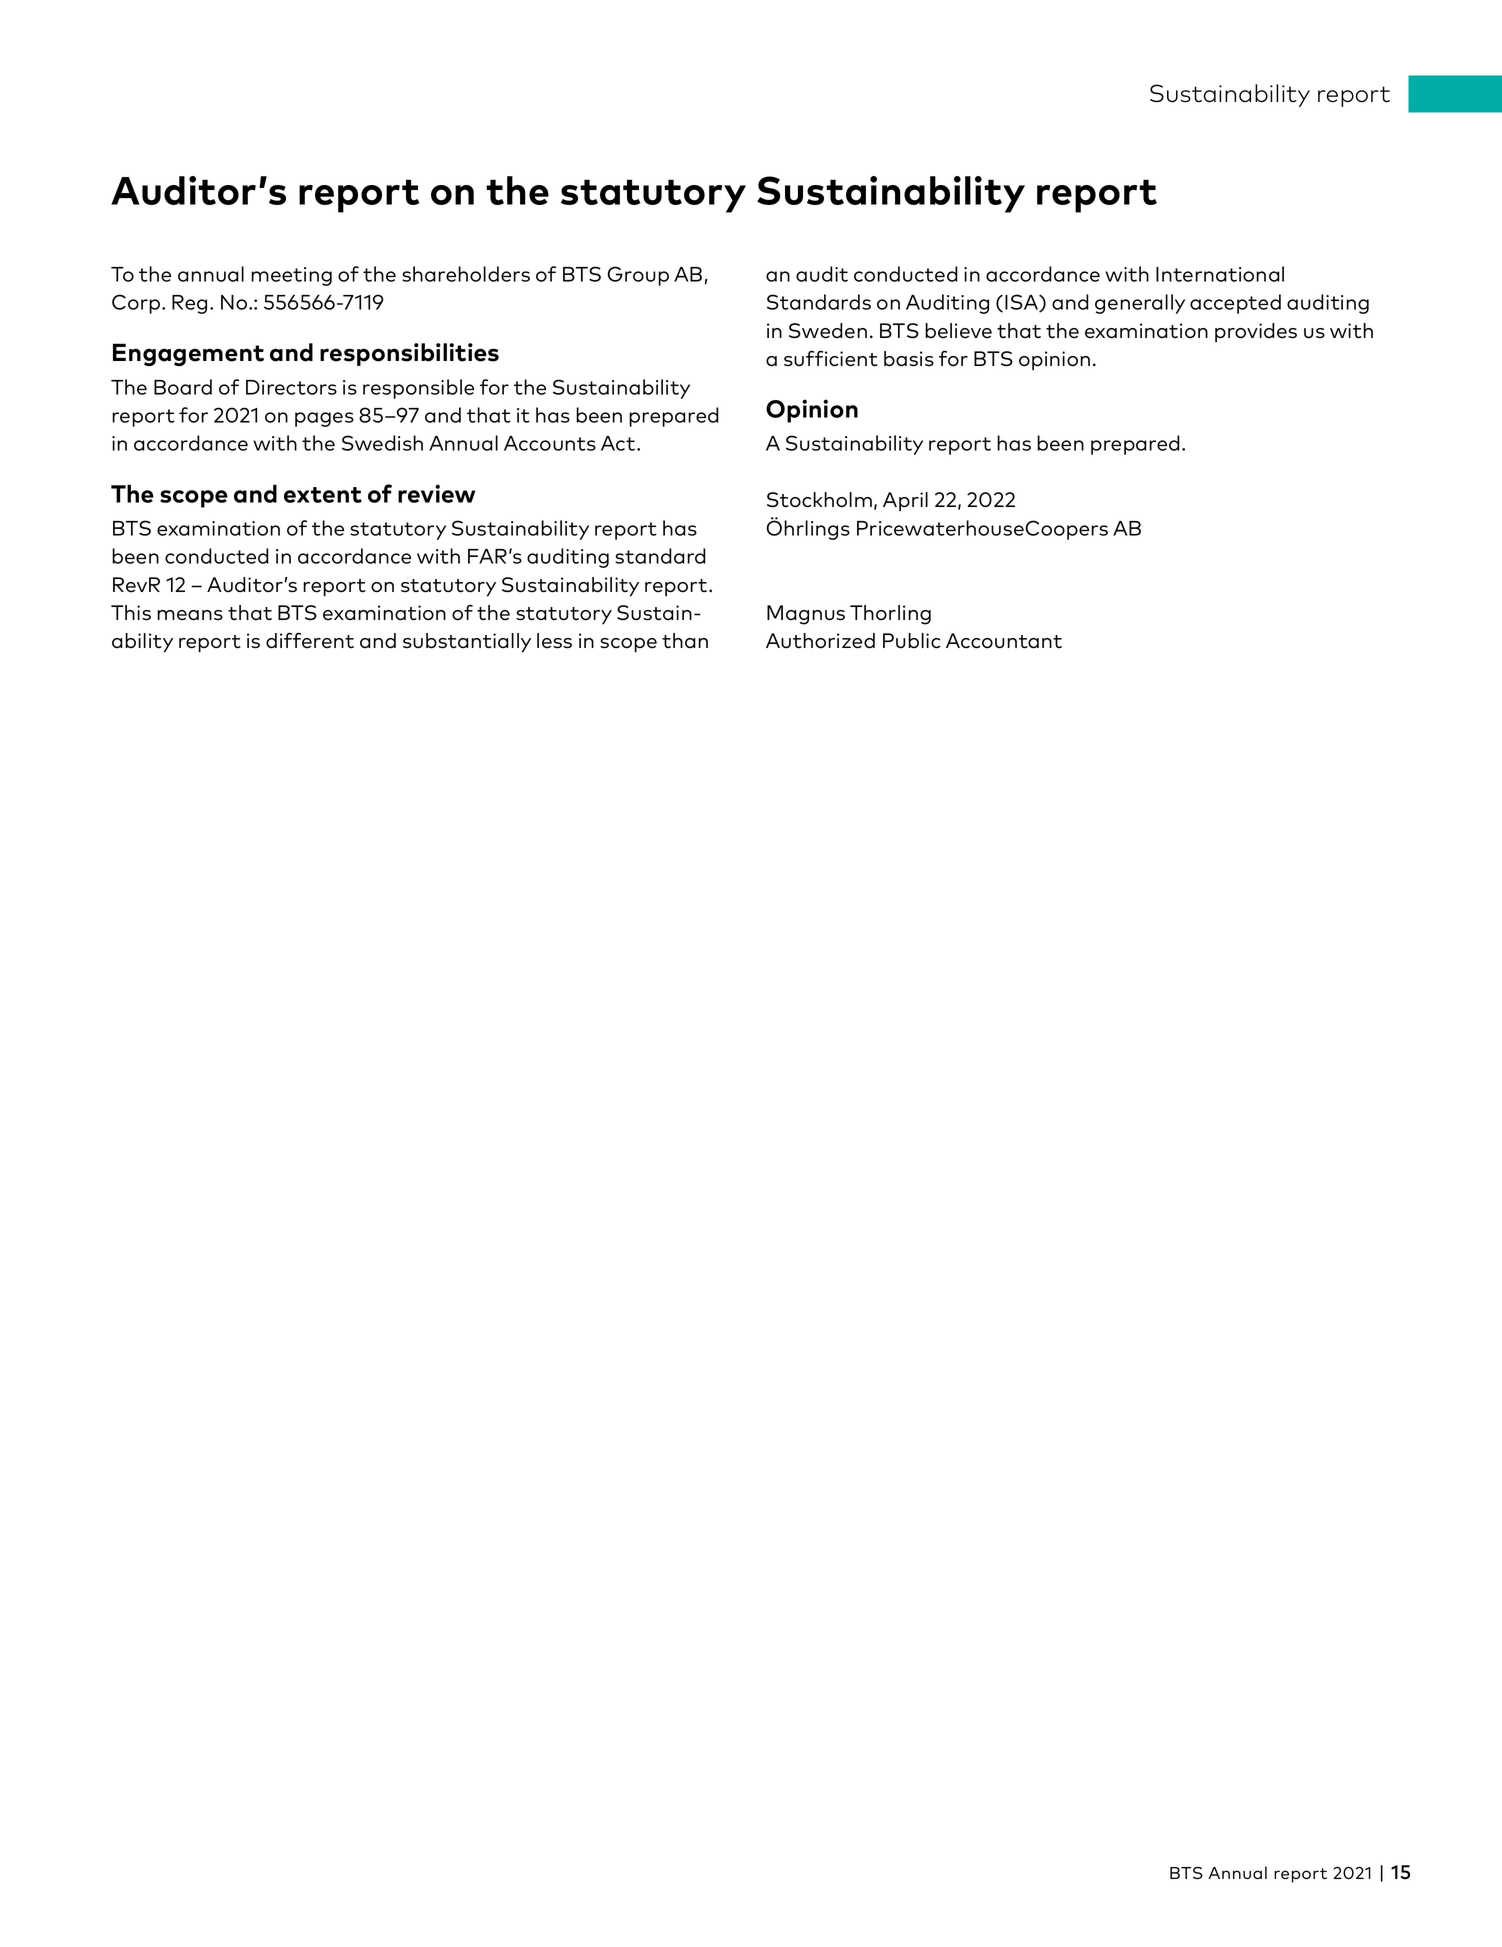 The image size is (1502, 1947). What do you see at coordinates (831, 358) in the page?
I see `sufficient` at bounding box center [831, 358].
